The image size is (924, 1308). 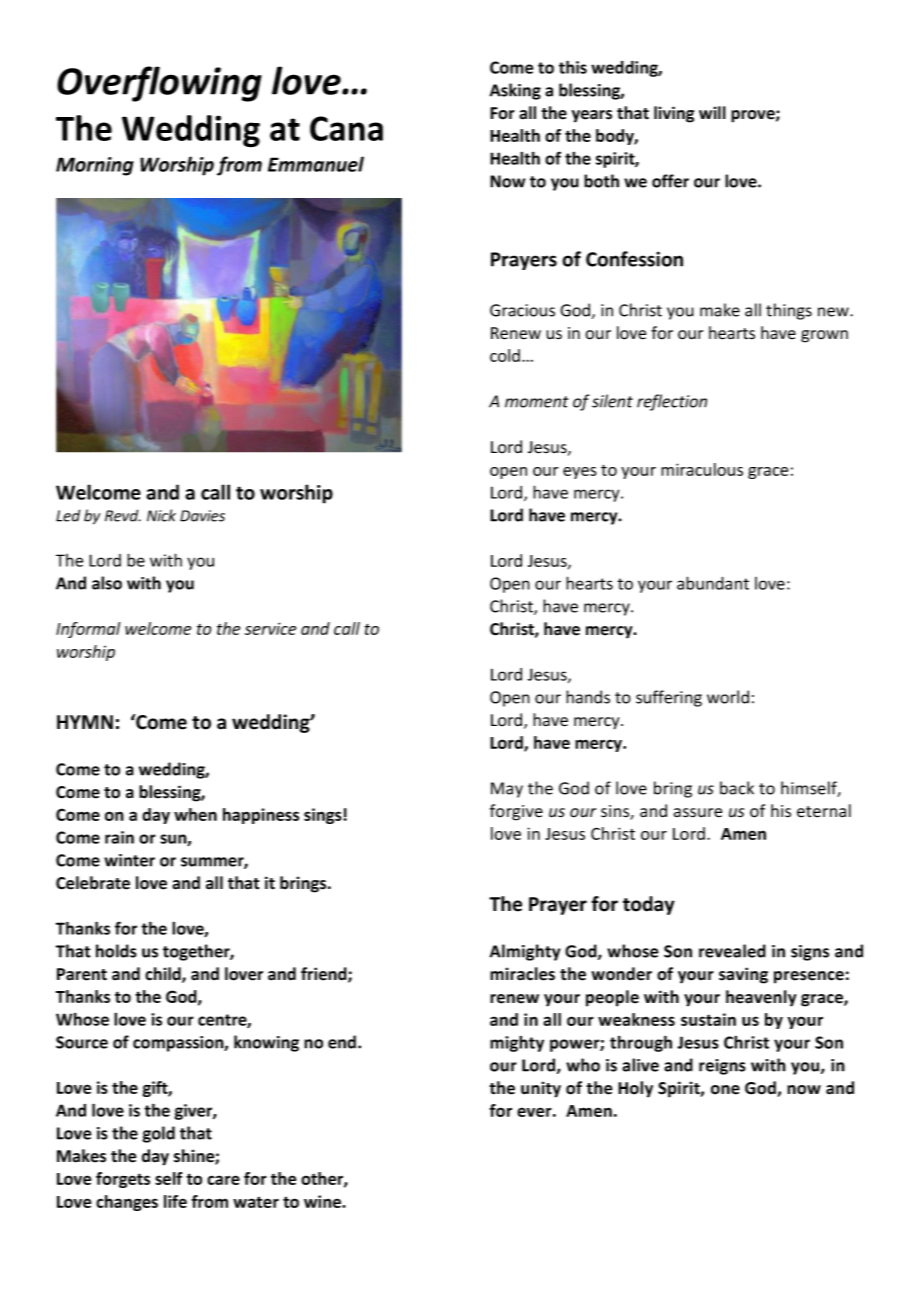 I want to click on Asking, so click(x=515, y=91).
